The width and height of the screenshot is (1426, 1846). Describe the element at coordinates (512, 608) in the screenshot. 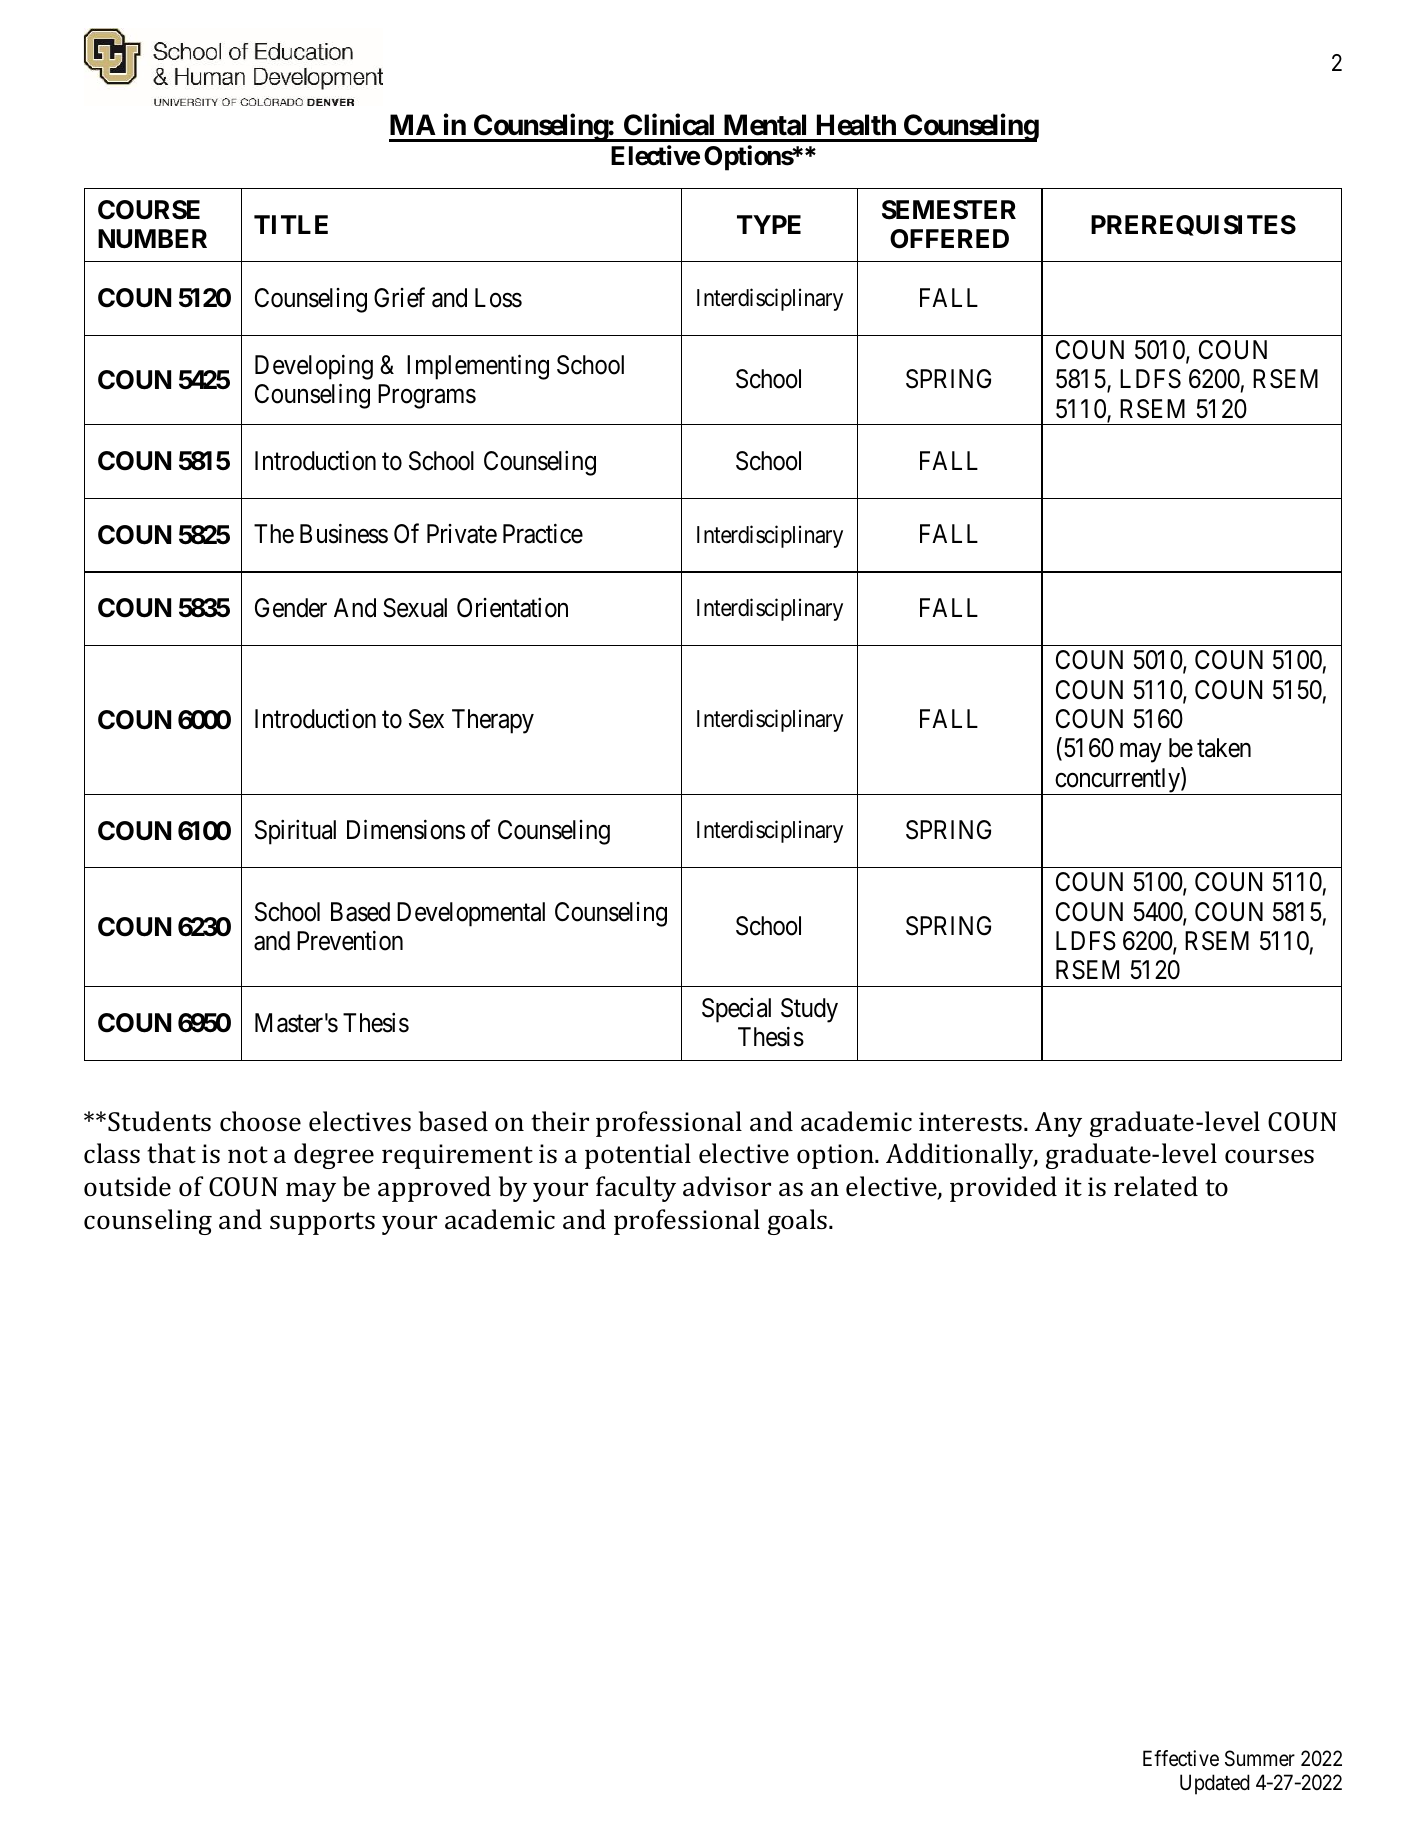

I see `Orientation` at that location.
